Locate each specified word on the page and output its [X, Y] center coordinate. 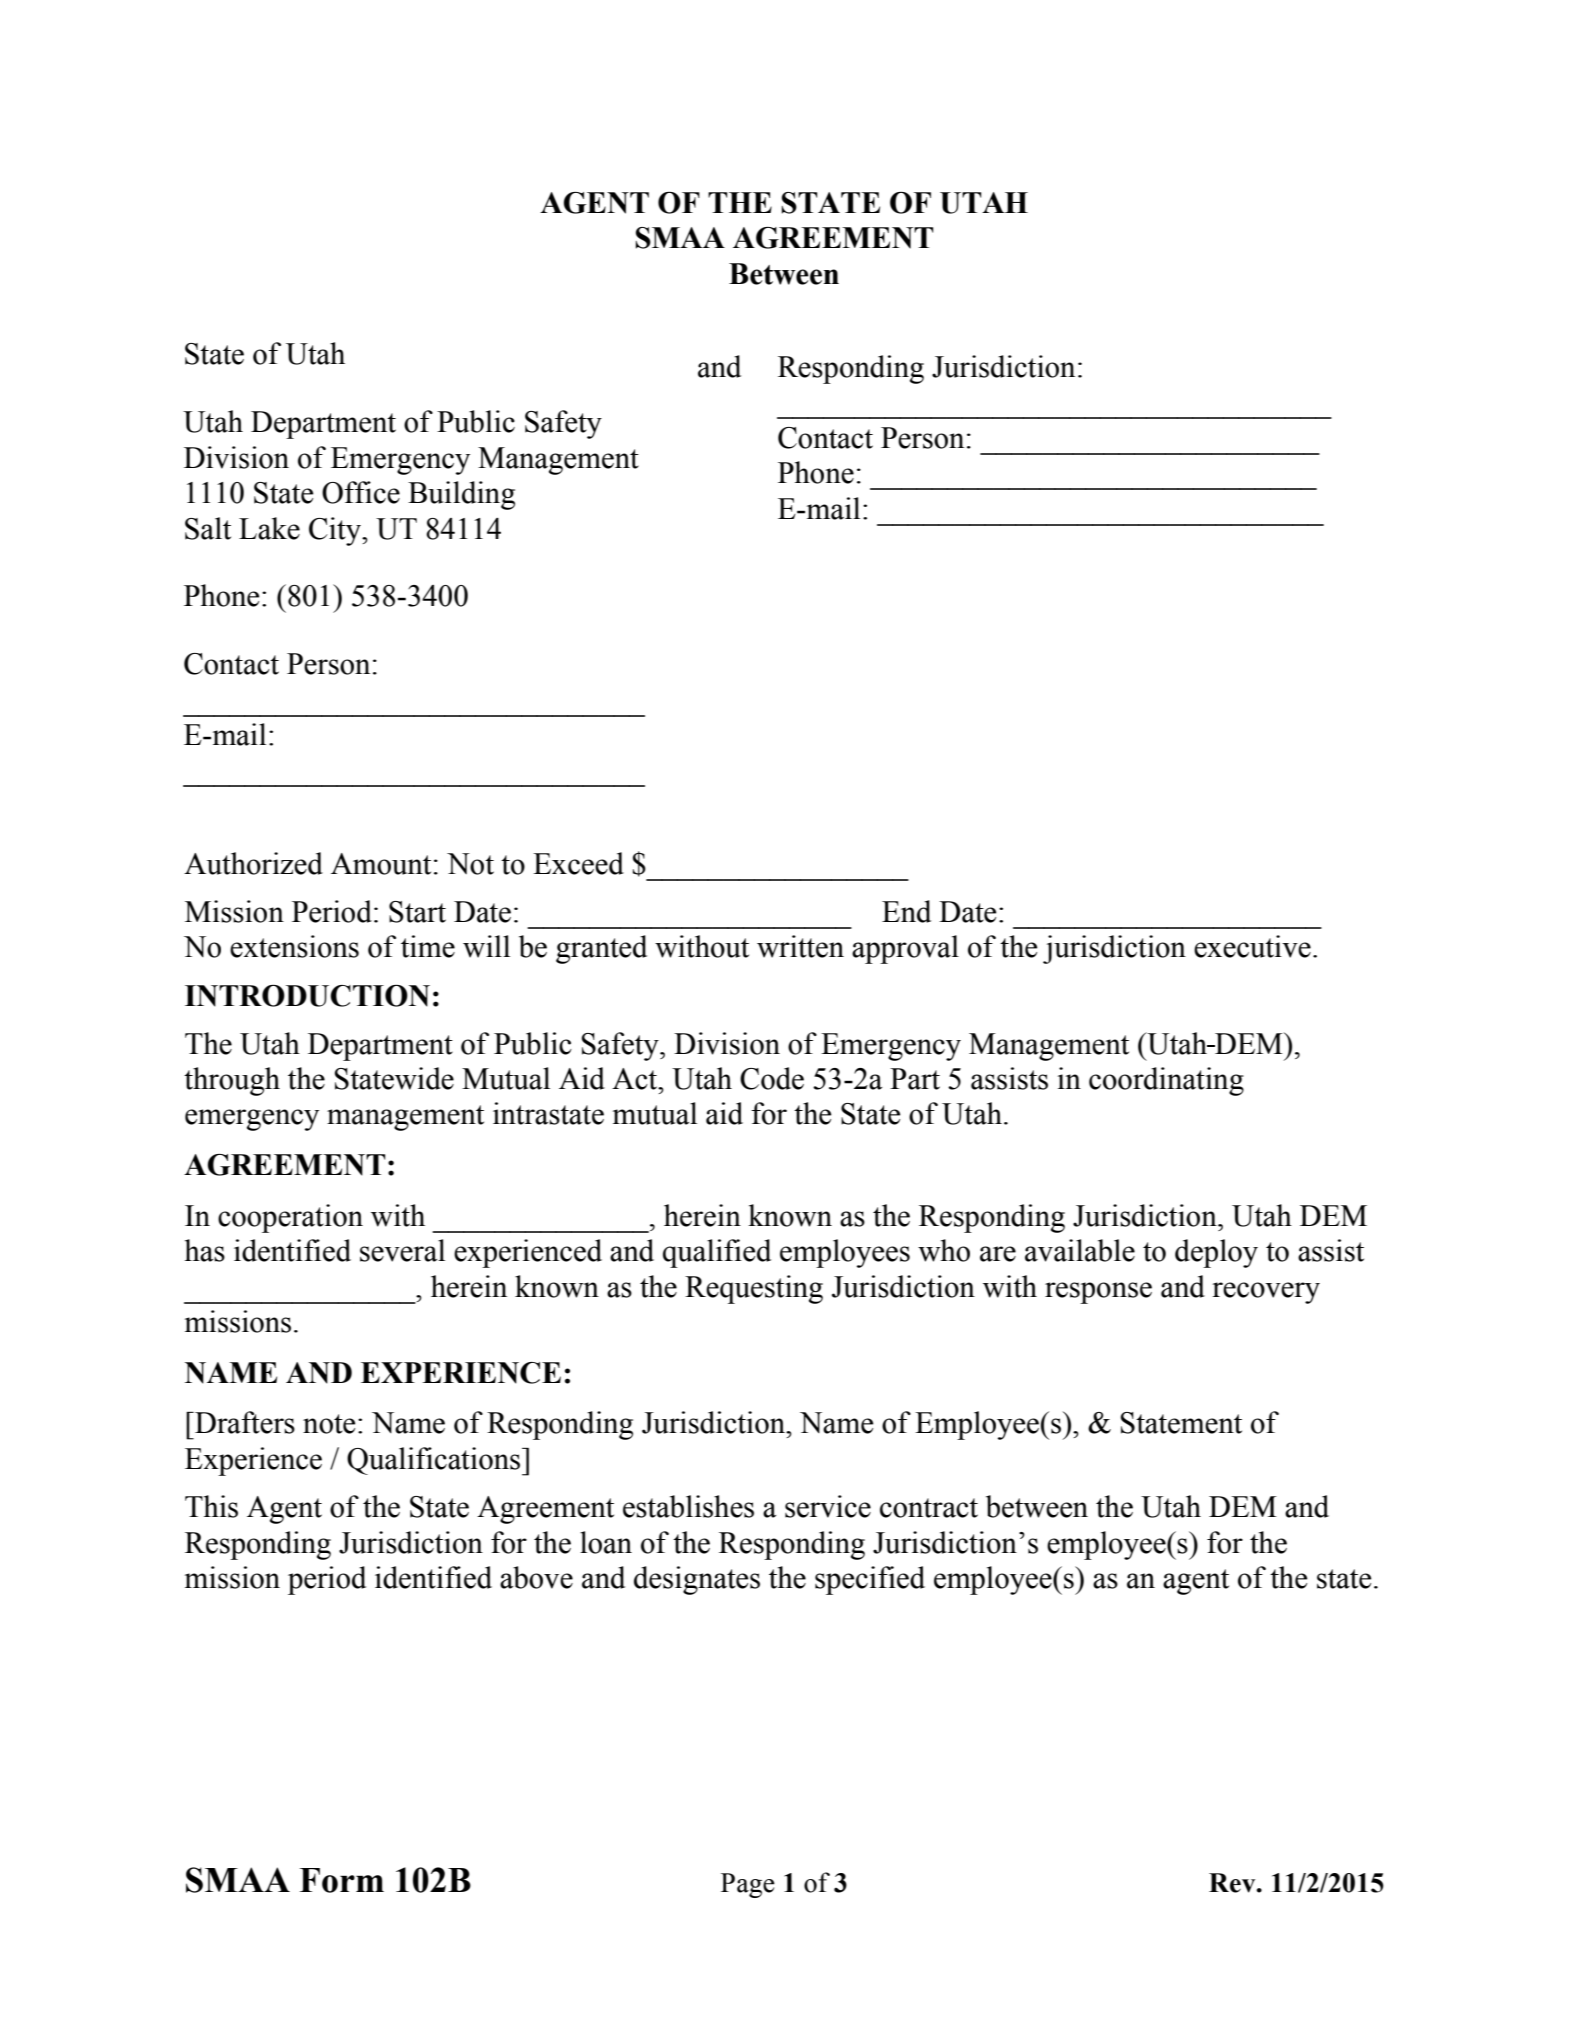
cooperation [290, 1218]
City [336, 531]
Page [748, 1885]
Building [461, 495]
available [1080, 1250]
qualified [717, 1253]
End [906, 911]
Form [342, 1880]
